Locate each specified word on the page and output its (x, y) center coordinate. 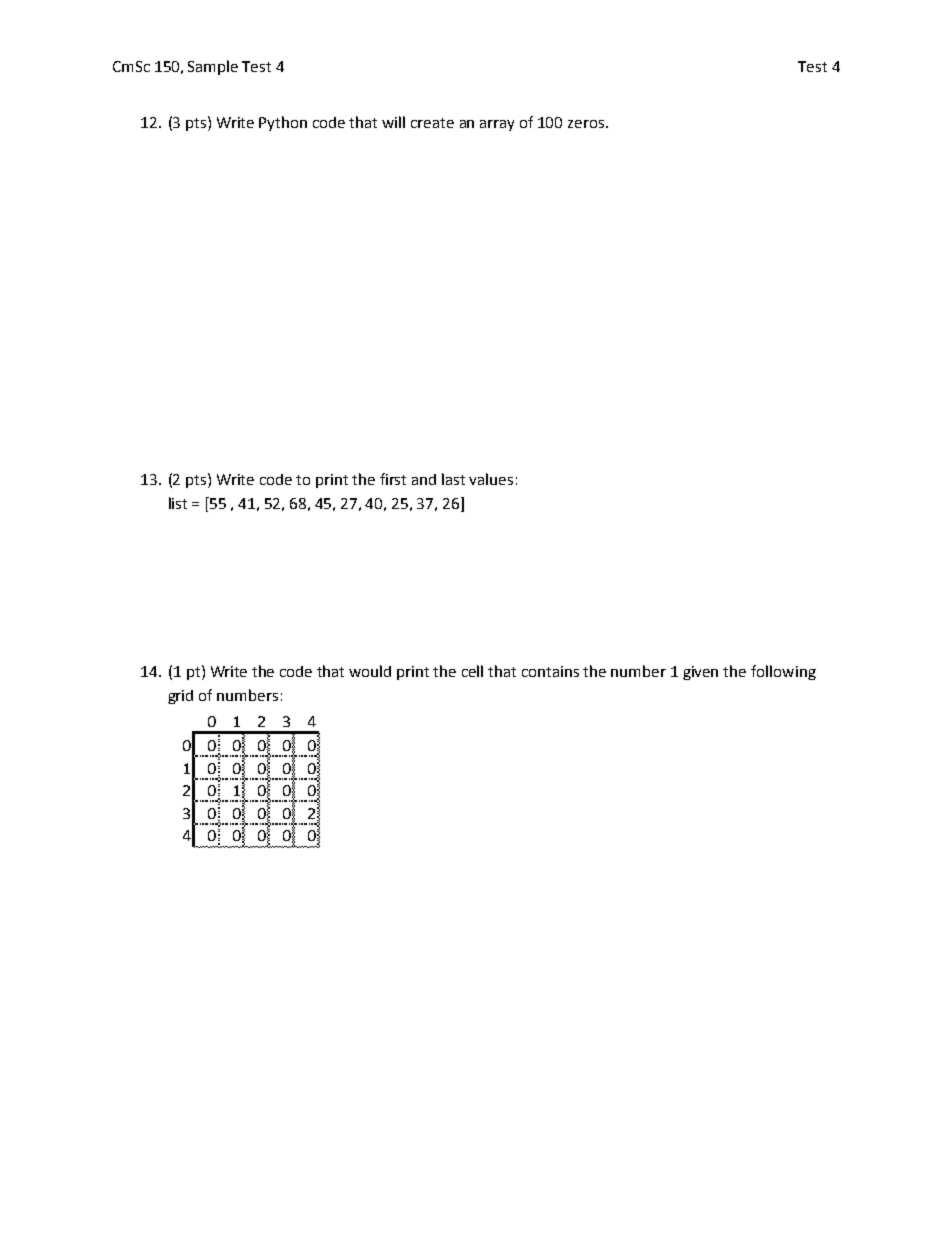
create (432, 123)
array (497, 125)
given (700, 673)
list (178, 503)
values (491, 479)
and (424, 479)
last (453, 479)
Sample (213, 67)
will (393, 122)
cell (472, 671)
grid (180, 697)
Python (283, 123)
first (393, 479)
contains (550, 671)
